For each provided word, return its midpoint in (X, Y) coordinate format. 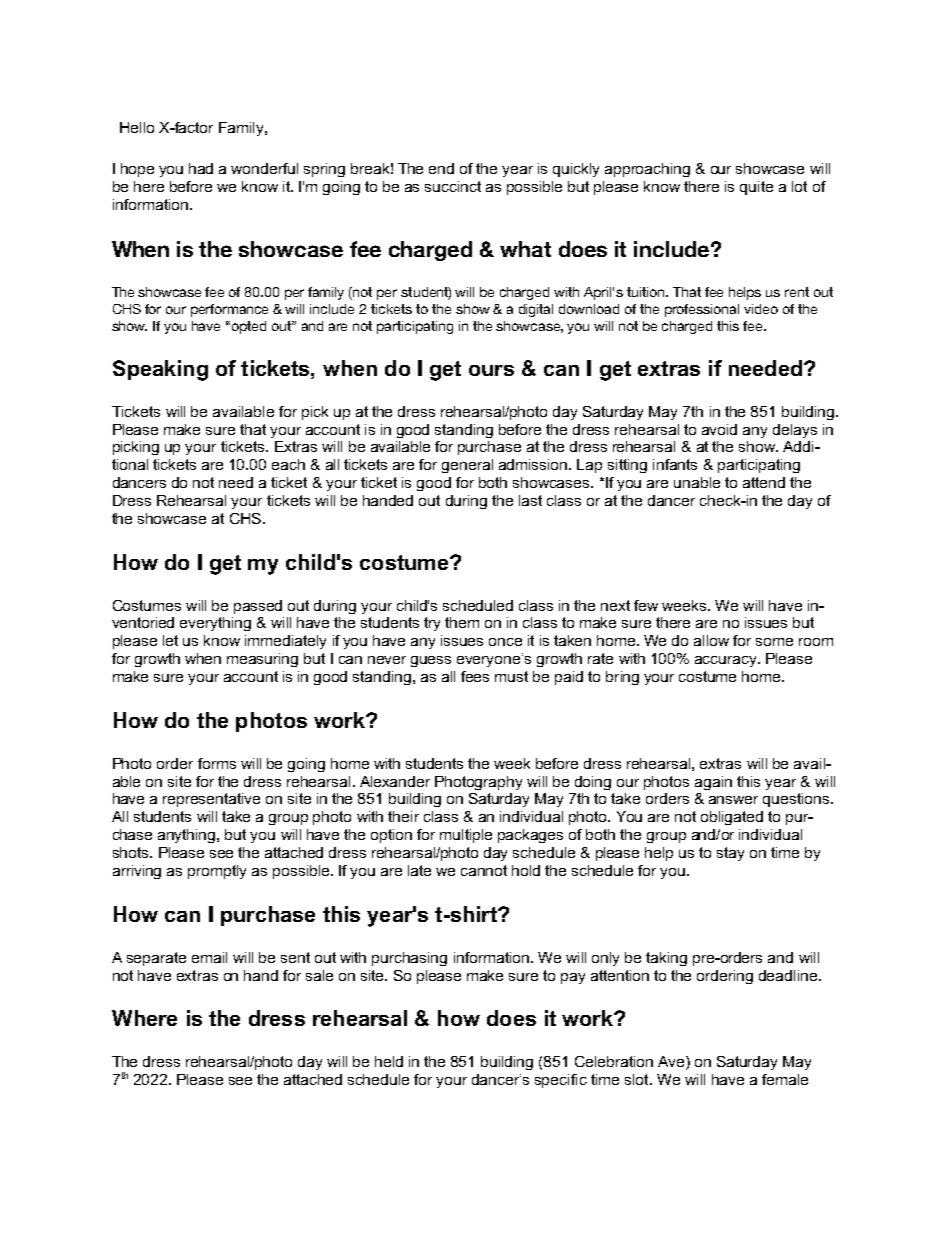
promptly (217, 872)
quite (756, 188)
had (201, 168)
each (288, 464)
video (761, 309)
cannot (484, 870)
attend (764, 482)
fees (475, 676)
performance (229, 310)
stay (730, 854)
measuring (262, 660)
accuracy (727, 661)
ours (491, 370)
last (530, 500)
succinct (453, 186)
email (209, 957)
